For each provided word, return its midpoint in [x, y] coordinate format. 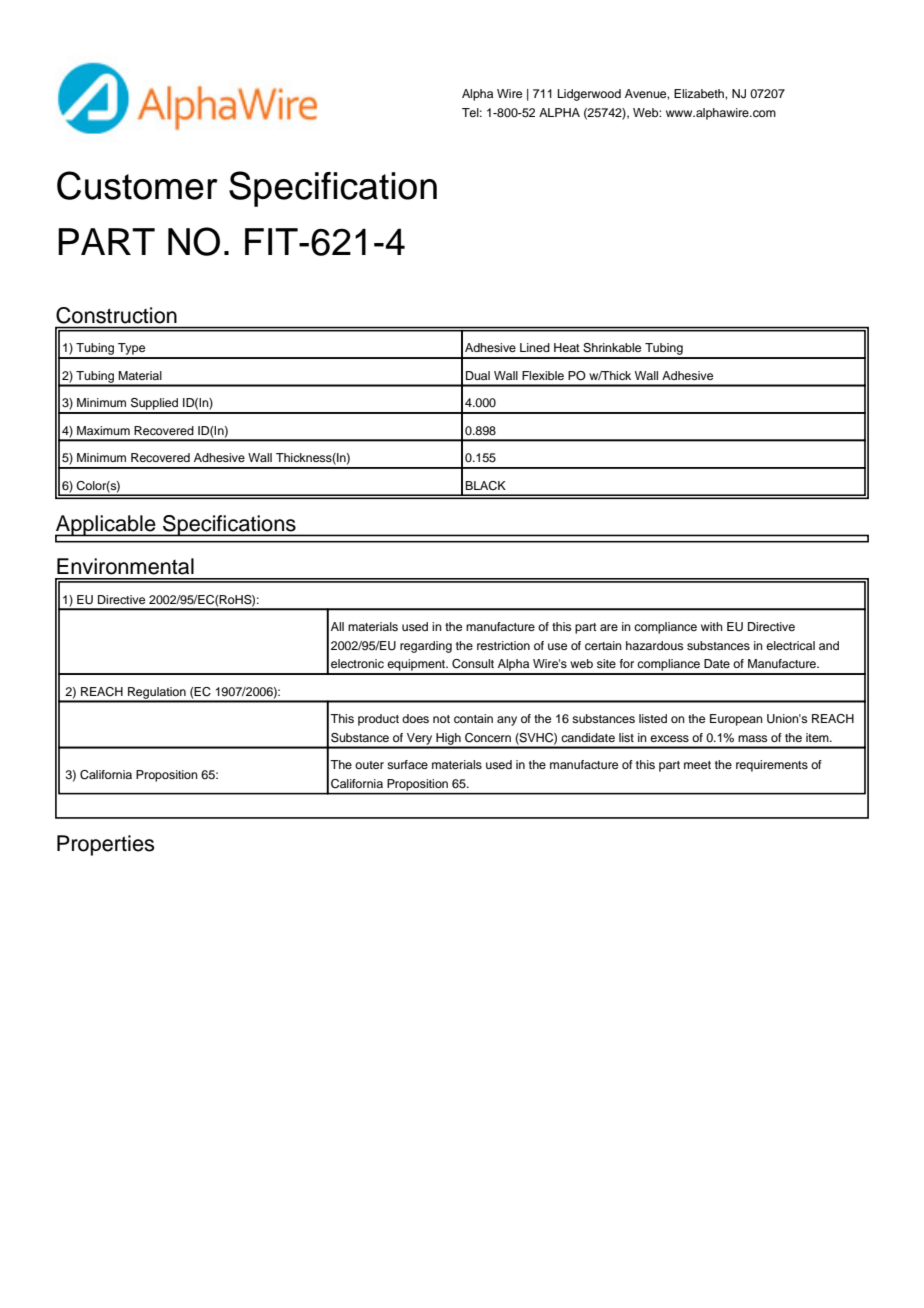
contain [473, 718]
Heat [567, 347]
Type [132, 350]
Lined [535, 347]
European [736, 720]
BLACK [485, 486]
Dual [478, 375]
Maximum [103, 430]
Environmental [125, 566]
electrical [790, 645]
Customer [137, 185]
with [712, 626]
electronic [357, 663]
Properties [105, 845]
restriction [503, 645]
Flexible [543, 375]
